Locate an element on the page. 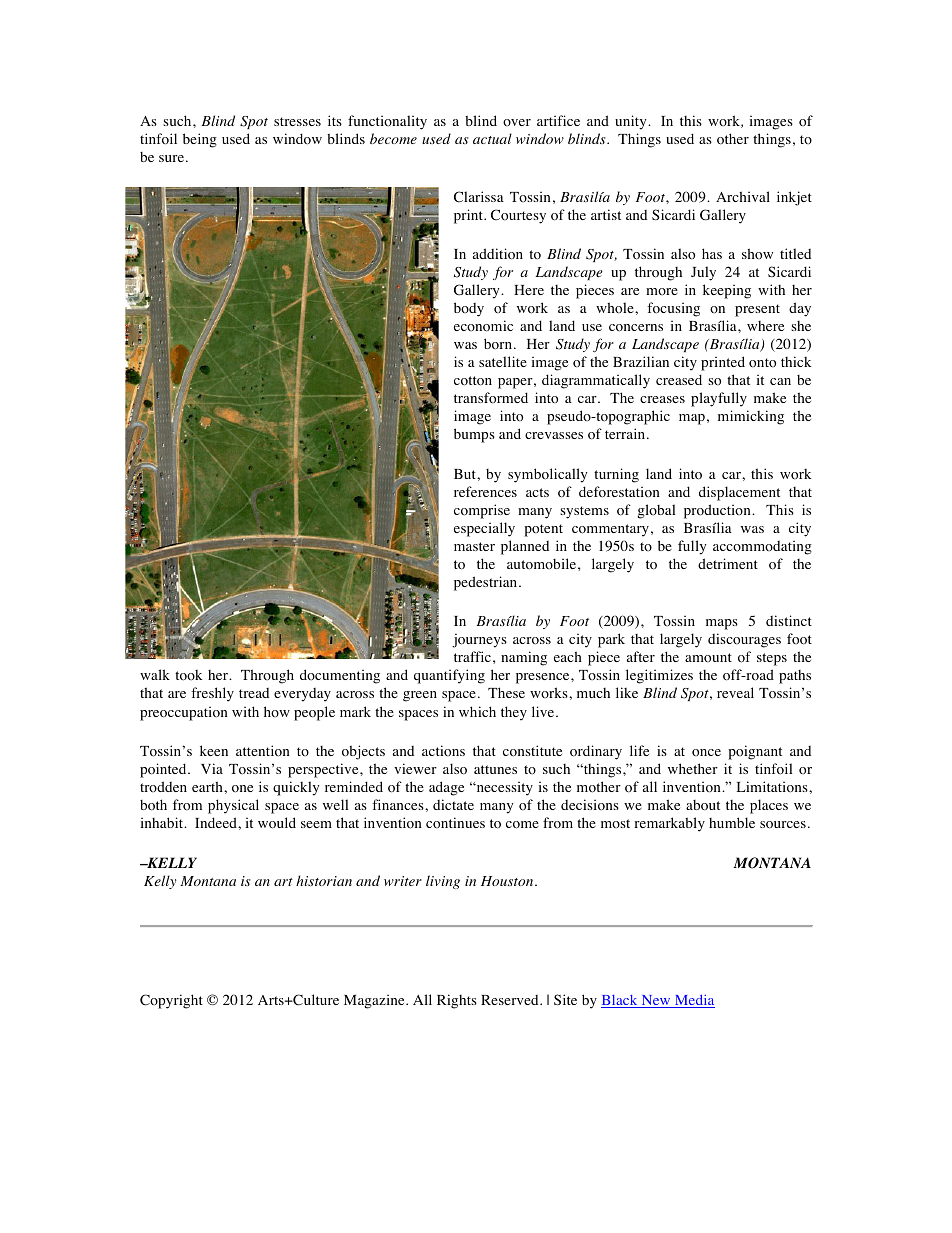 The height and width of the document is (1233, 952). Rights is located at coordinates (457, 1001).
